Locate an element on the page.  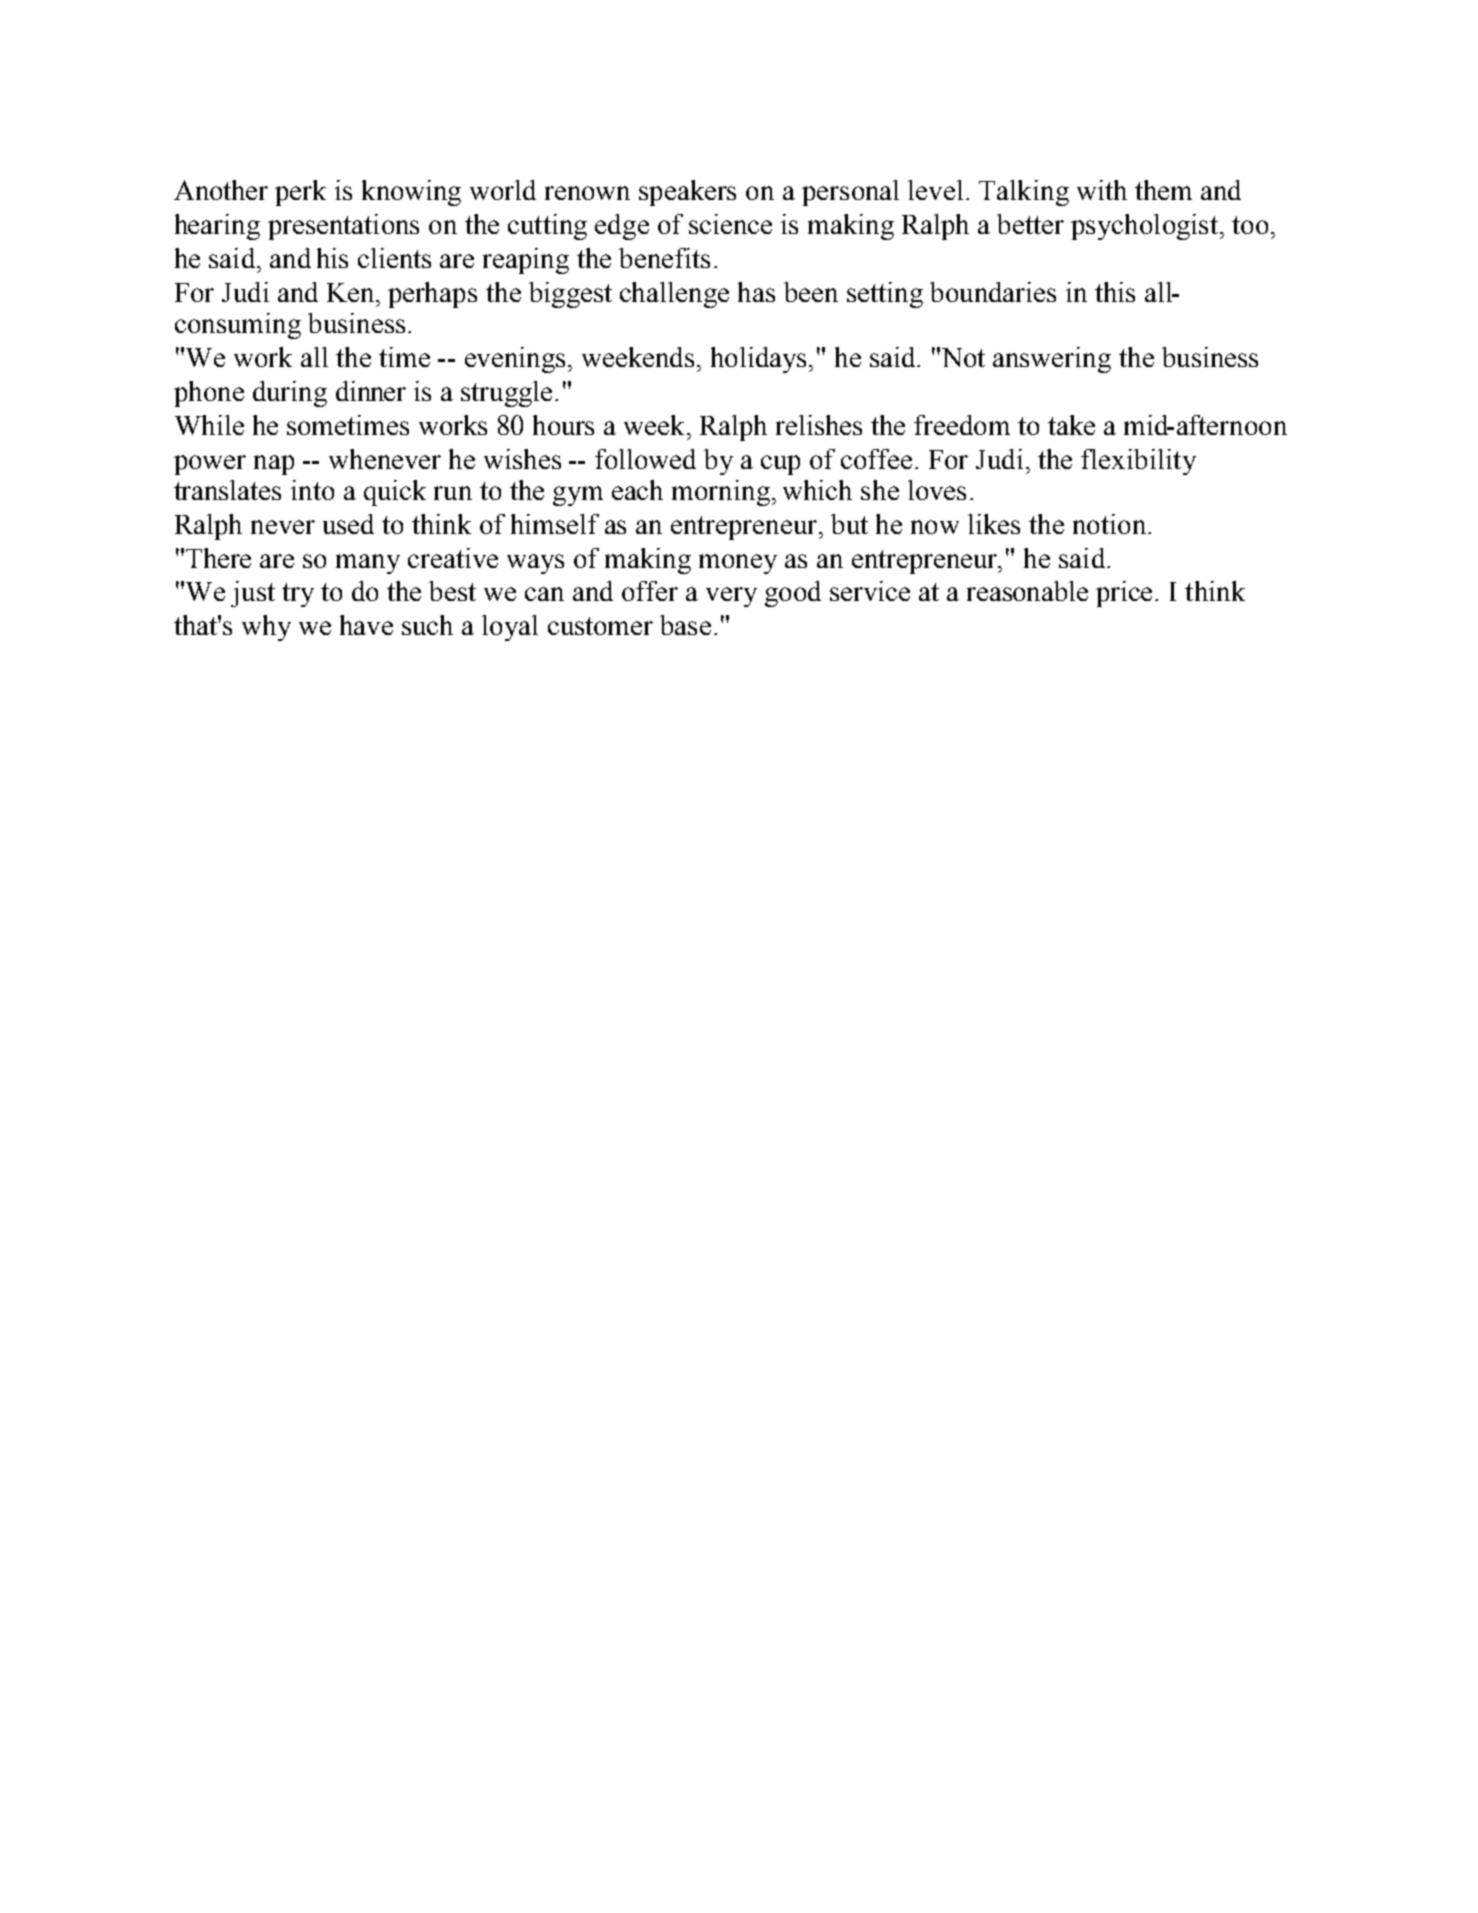
base is located at coordinates (685, 625).
